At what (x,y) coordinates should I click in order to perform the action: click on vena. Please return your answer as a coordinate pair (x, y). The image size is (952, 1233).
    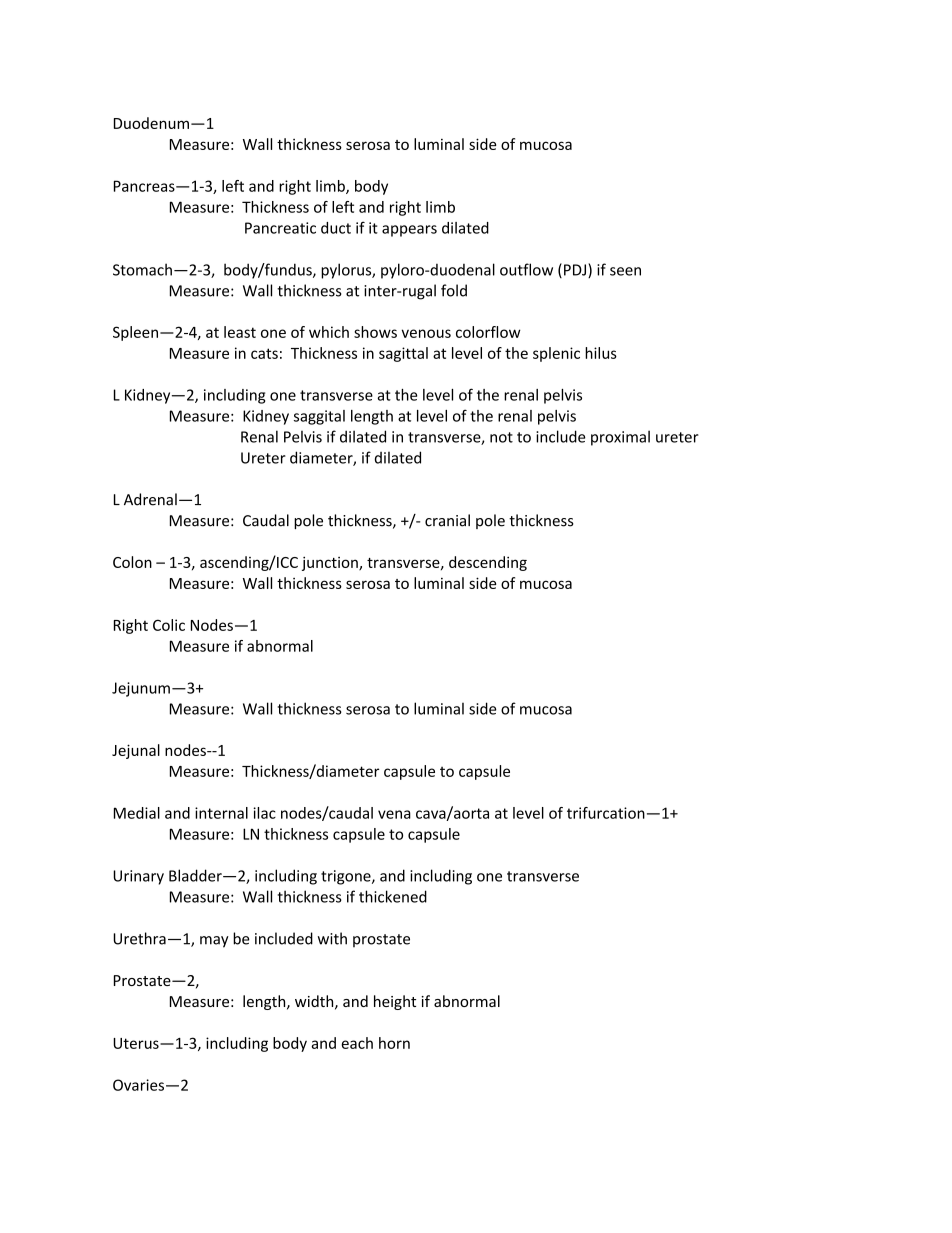
    Looking at the image, I should click on (394, 814).
